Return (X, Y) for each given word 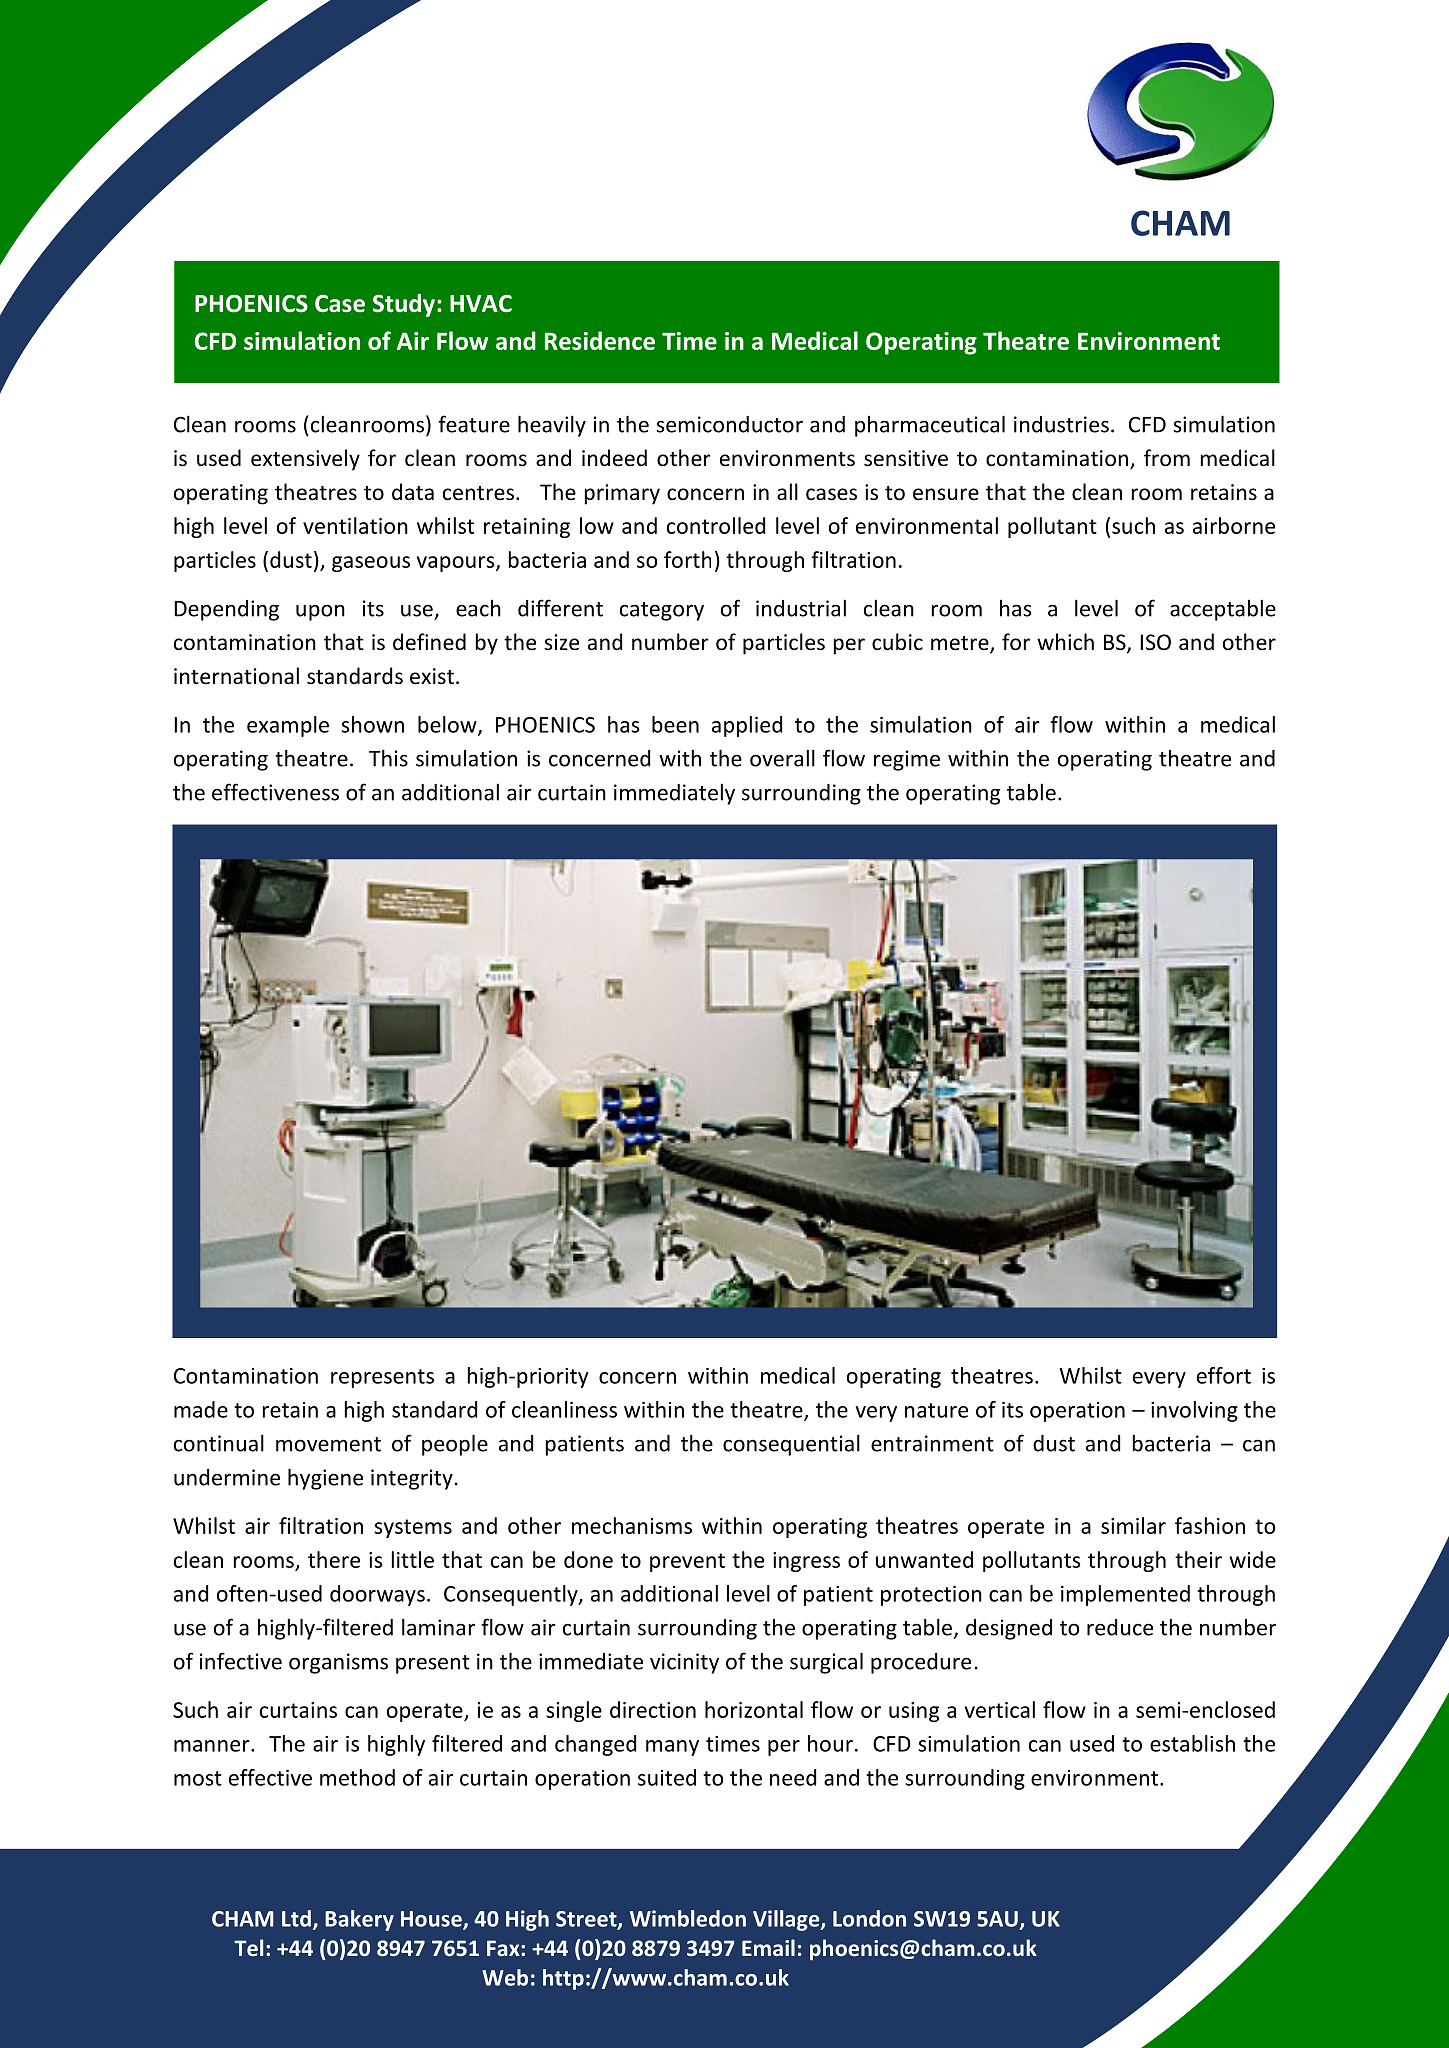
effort (1224, 1375)
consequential (791, 1445)
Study (404, 305)
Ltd (296, 1918)
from (1167, 458)
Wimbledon (688, 1918)
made (201, 1409)
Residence (600, 340)
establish (1192, 1743)
